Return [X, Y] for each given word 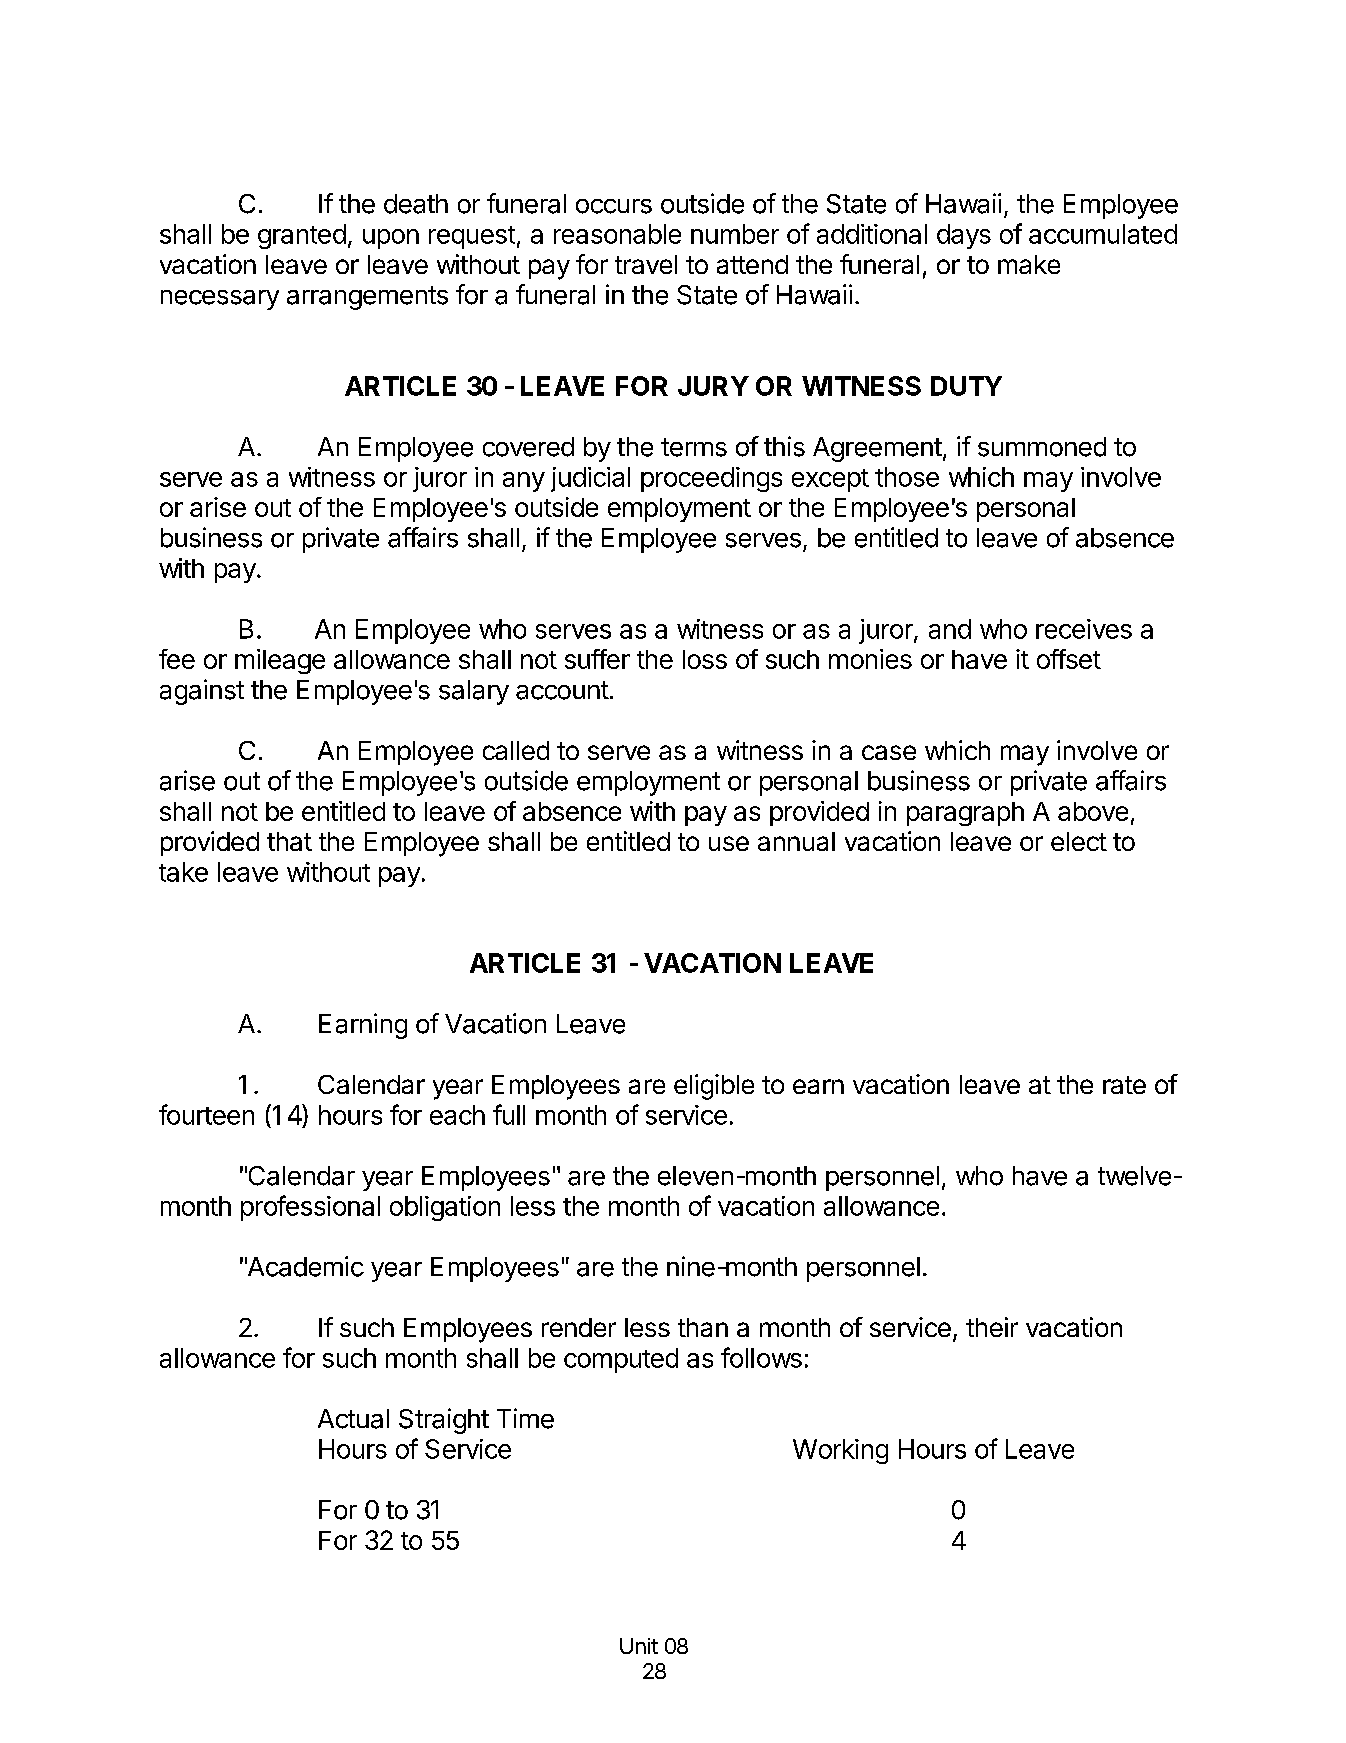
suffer [597, 659]
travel [646, 264]
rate [1124, 1085]
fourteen [206, 1114]
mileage [280, 661]
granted [302, 236]
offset [1069, 659]
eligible [714, 1087]
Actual [353, 1419]
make [1029, 264]
